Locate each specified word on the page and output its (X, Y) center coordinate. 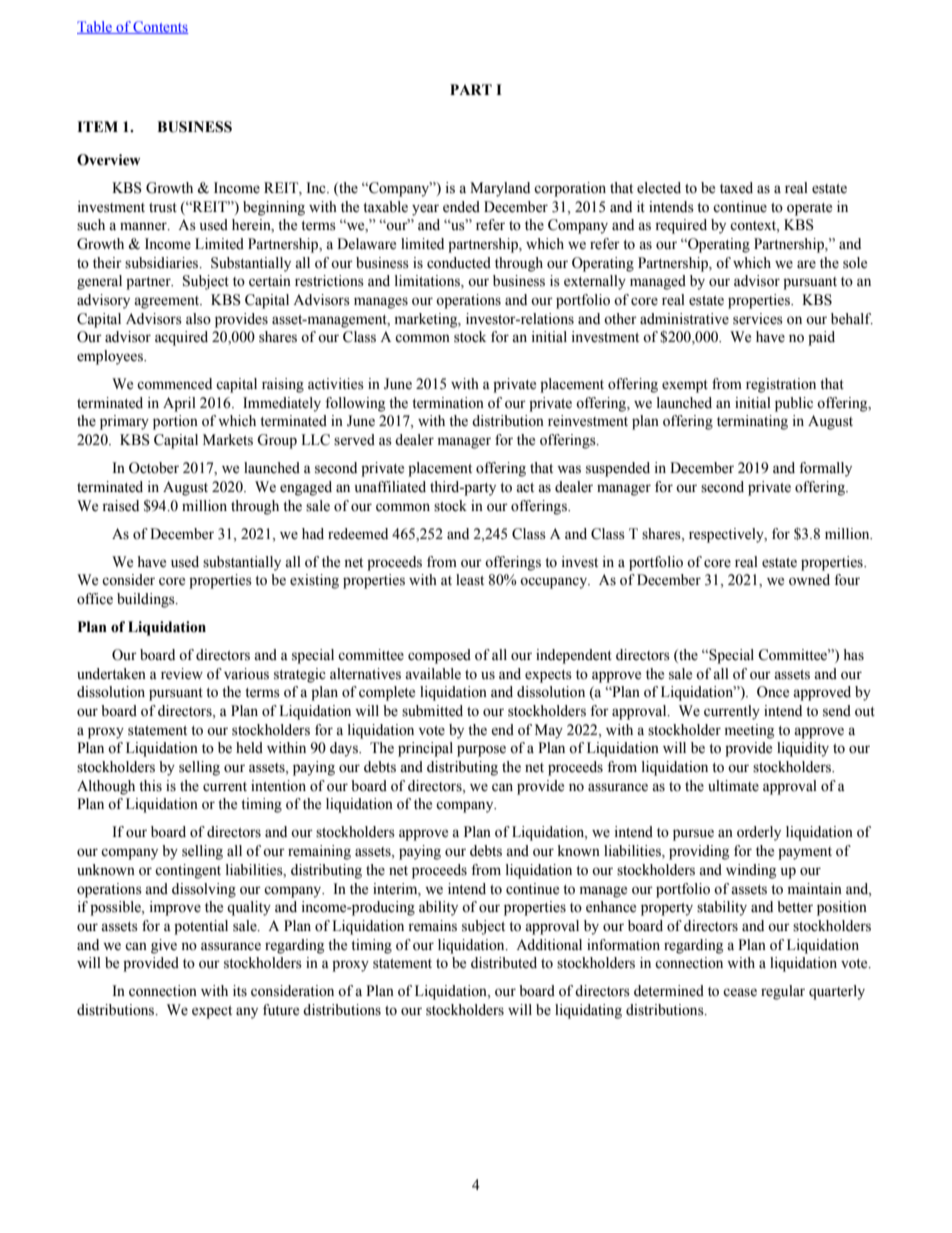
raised (120, 506)
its (240, 991)
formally (825, 469)
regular (783, 992)
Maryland (500, 189)
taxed (736, 188)
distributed (504, 963)
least (470, 580)
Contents (160, 27)
